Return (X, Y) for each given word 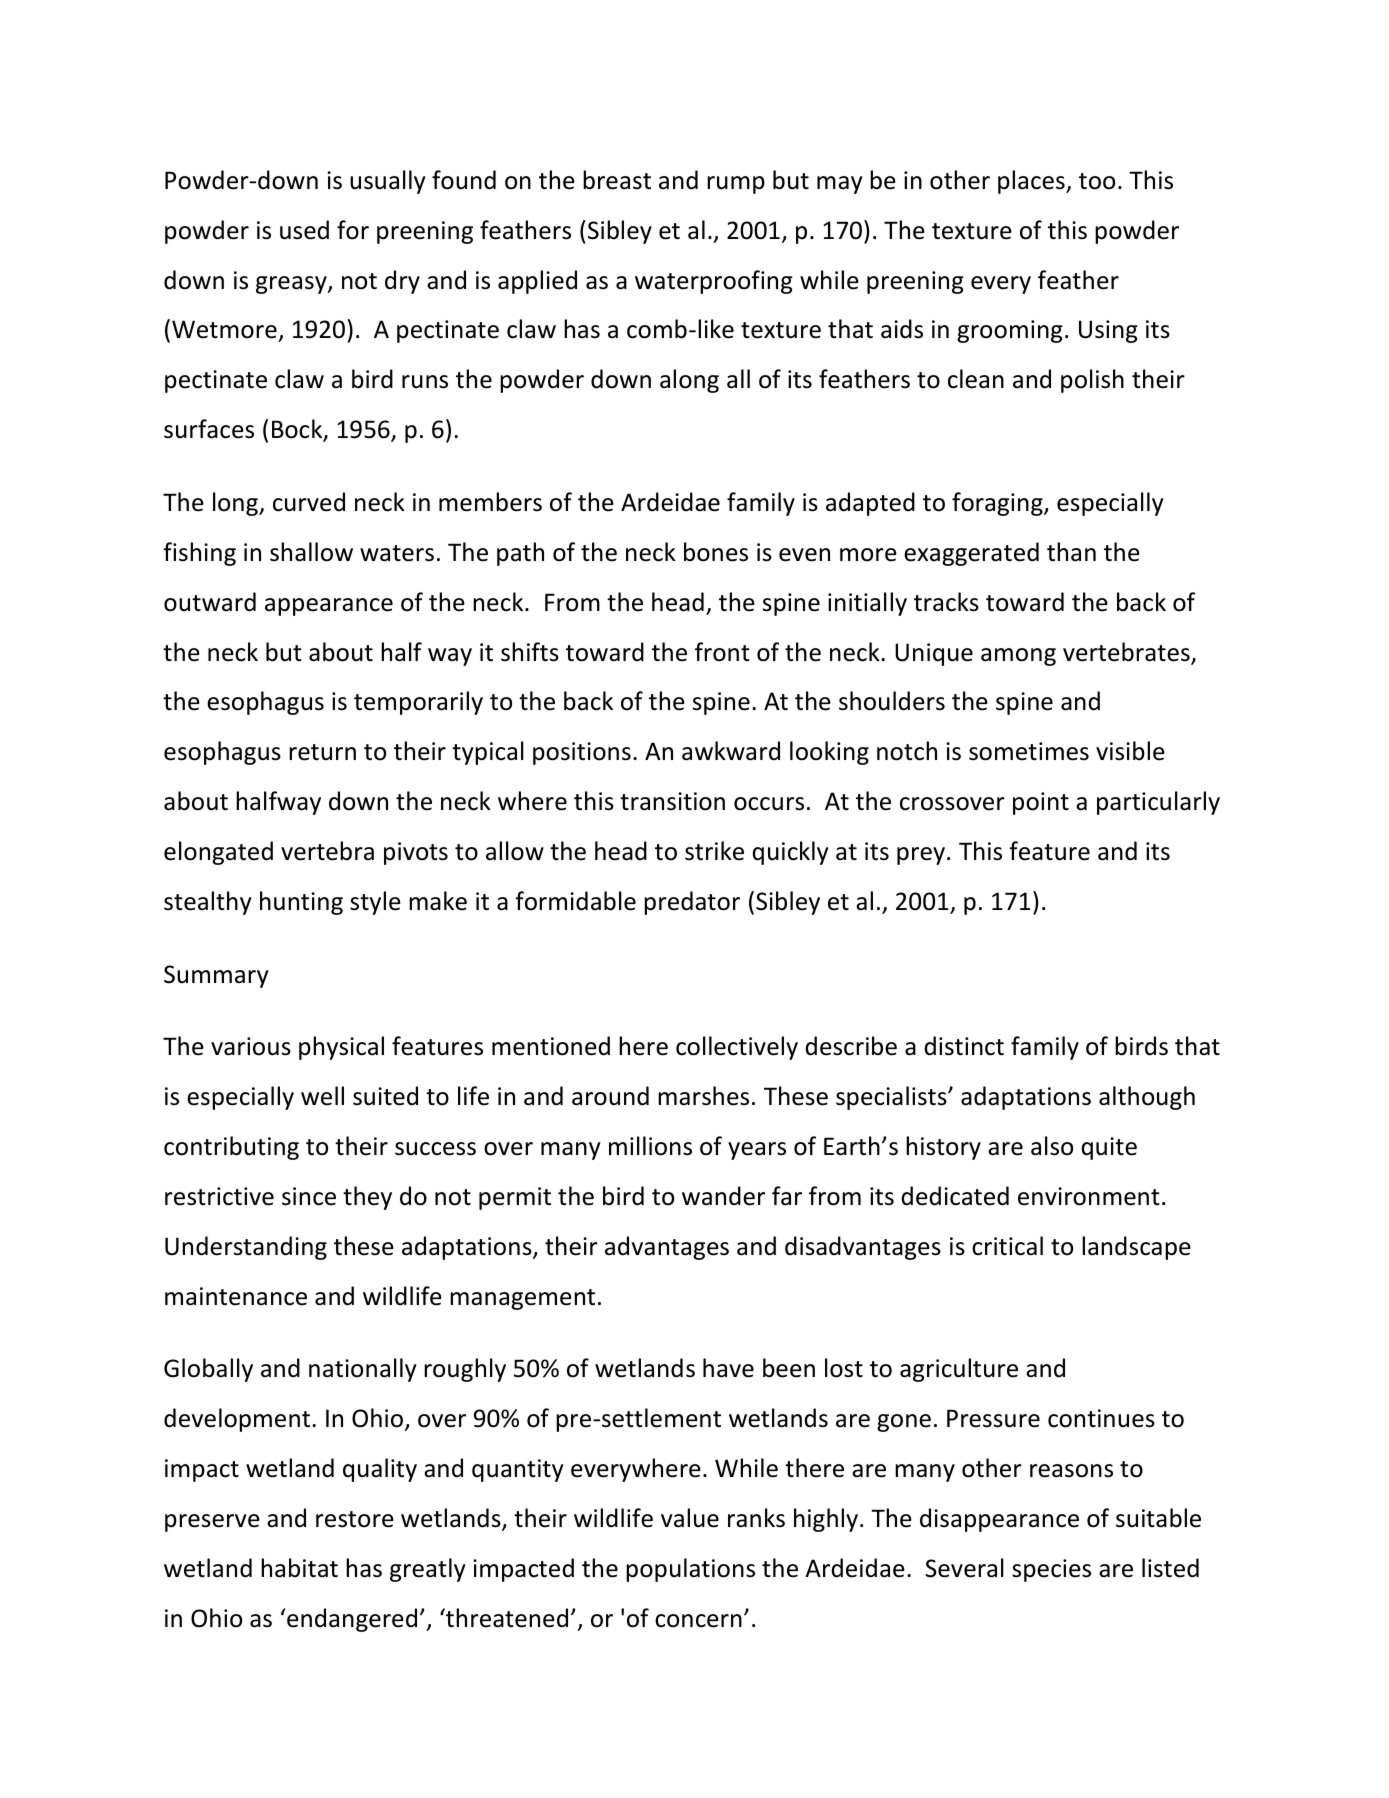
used (304, 230)
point (1041, 803)
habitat (299, 1568)
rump (736, 185)
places (1032, 182)
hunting (301, 903)
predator (692, 903)
